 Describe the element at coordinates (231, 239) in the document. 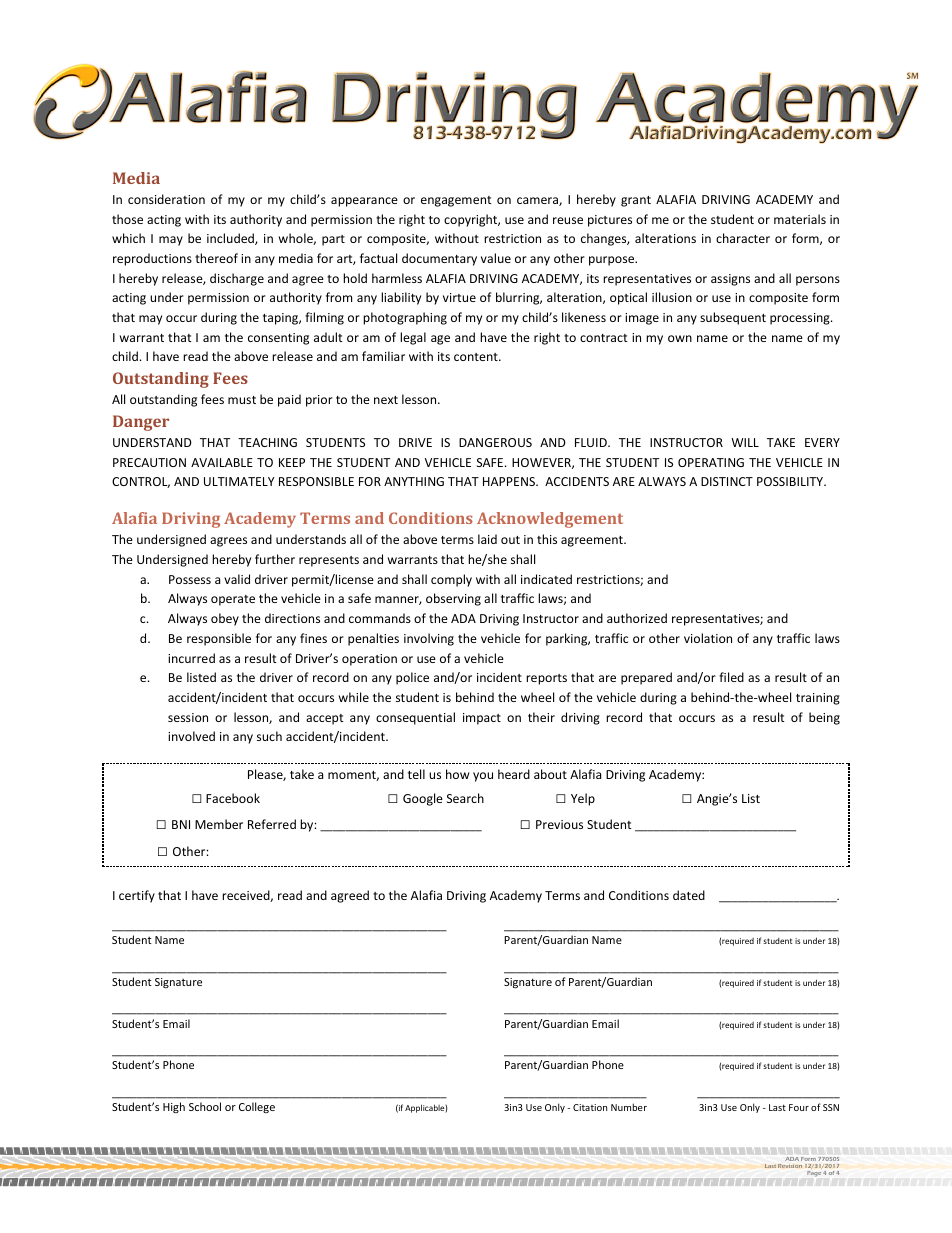

I see `included` at that location.
